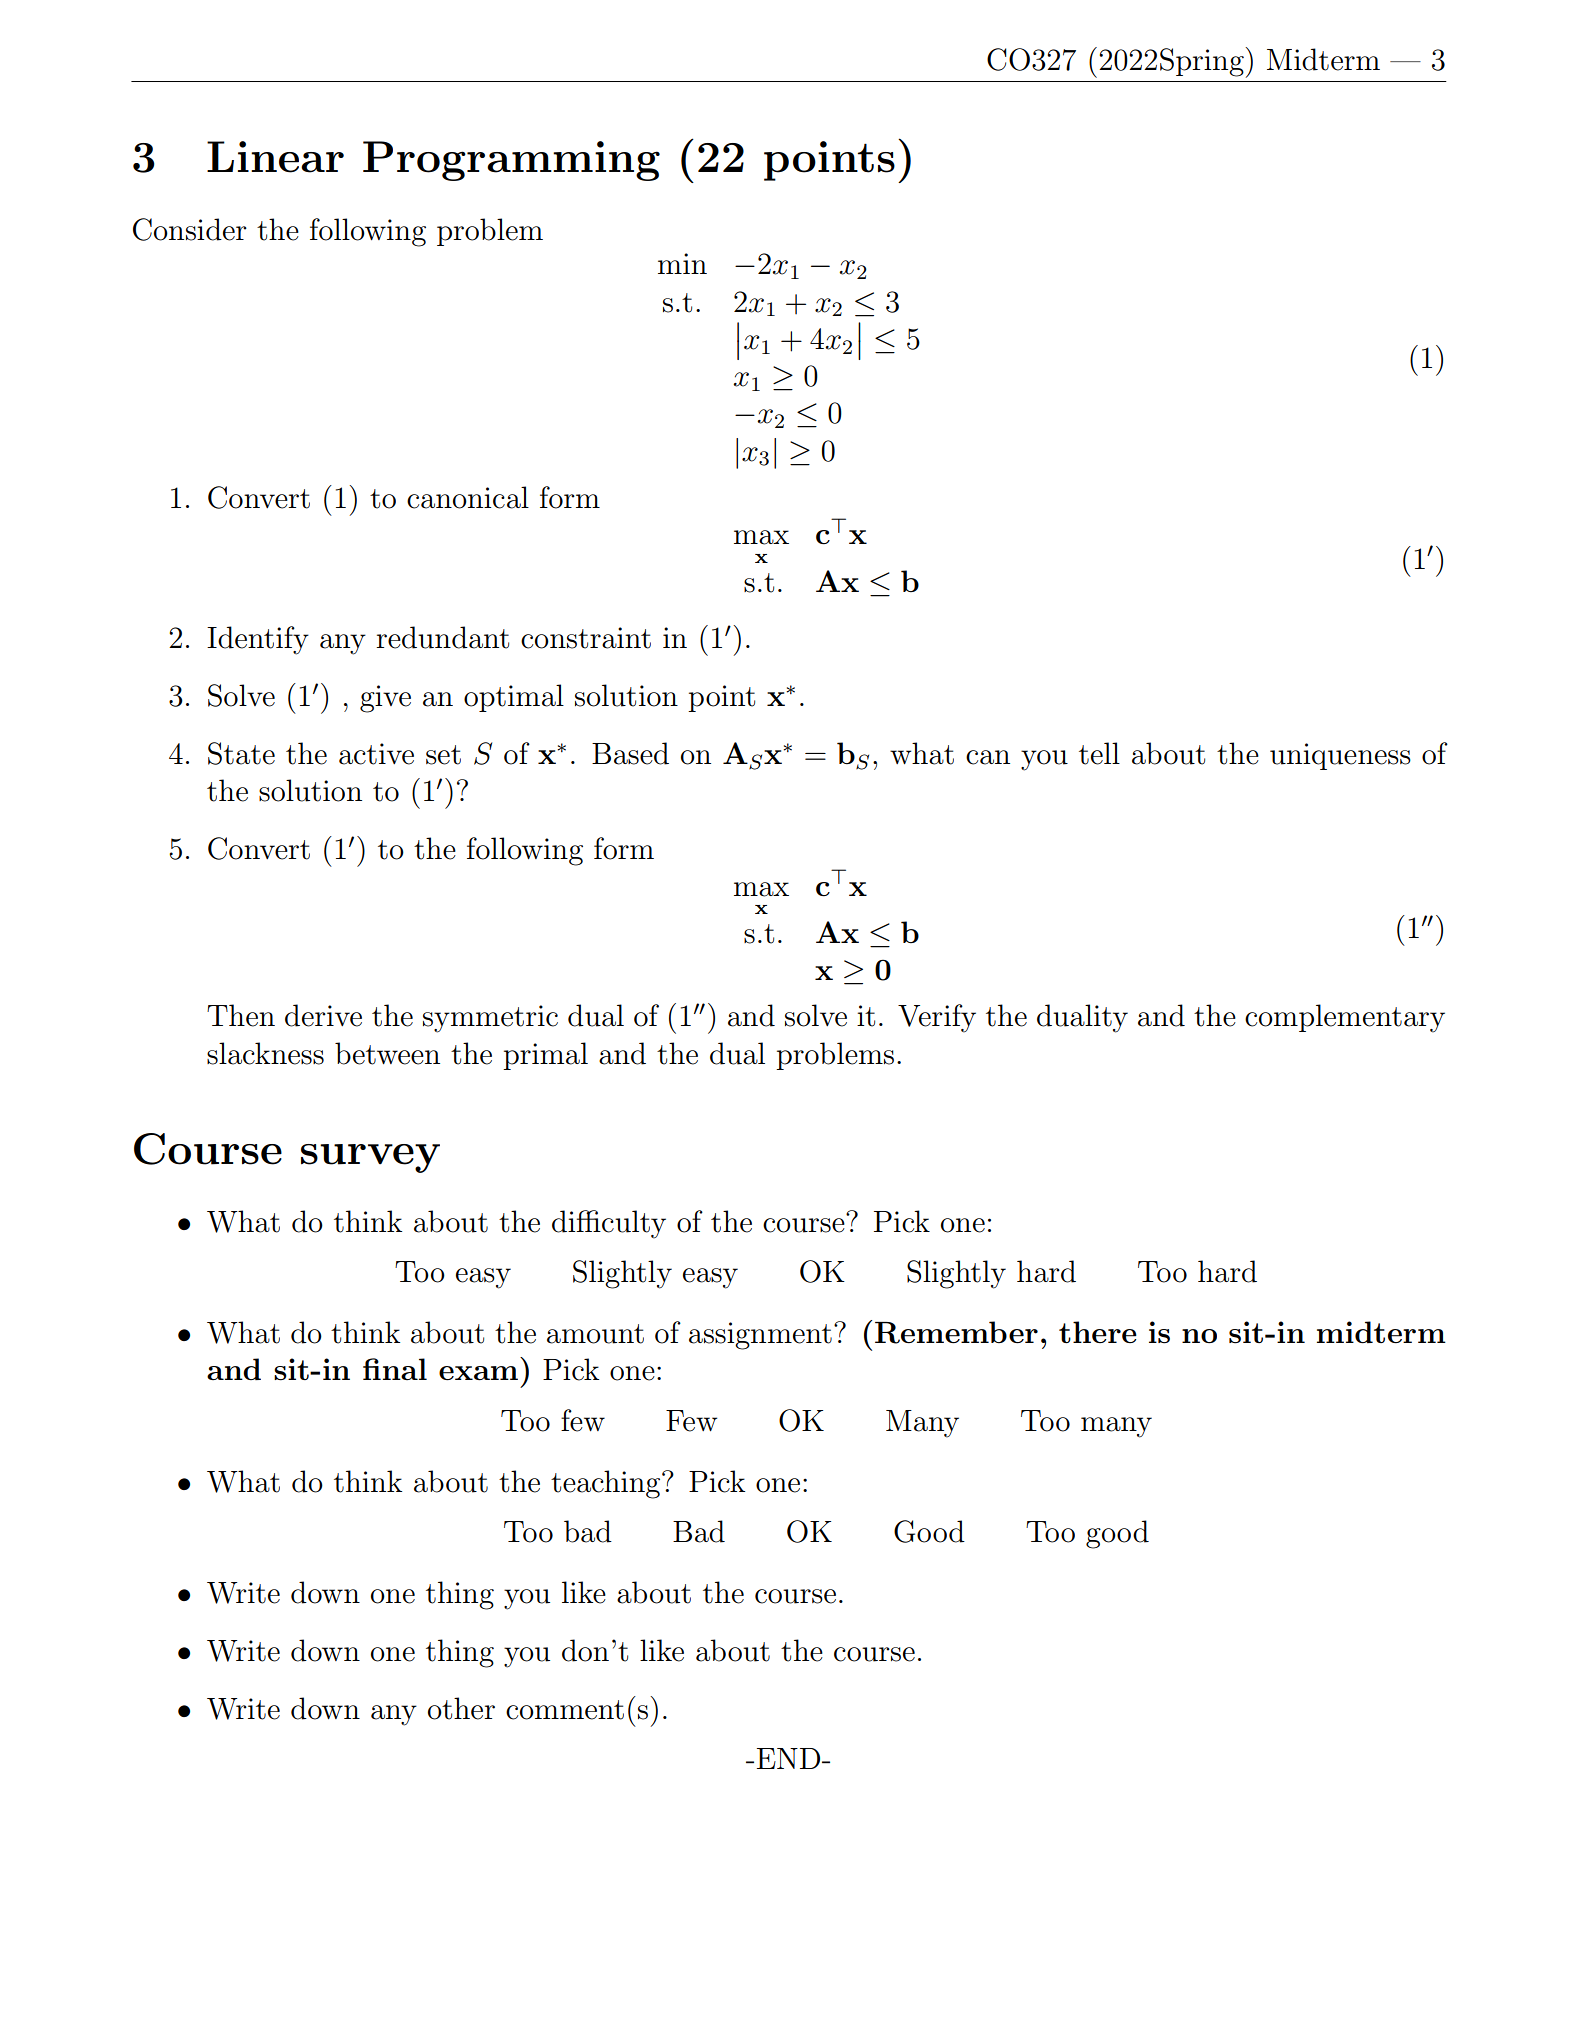 The height and width of the screenshot is (2041, 1577). I want to click on Programming, so click(511, 161).
